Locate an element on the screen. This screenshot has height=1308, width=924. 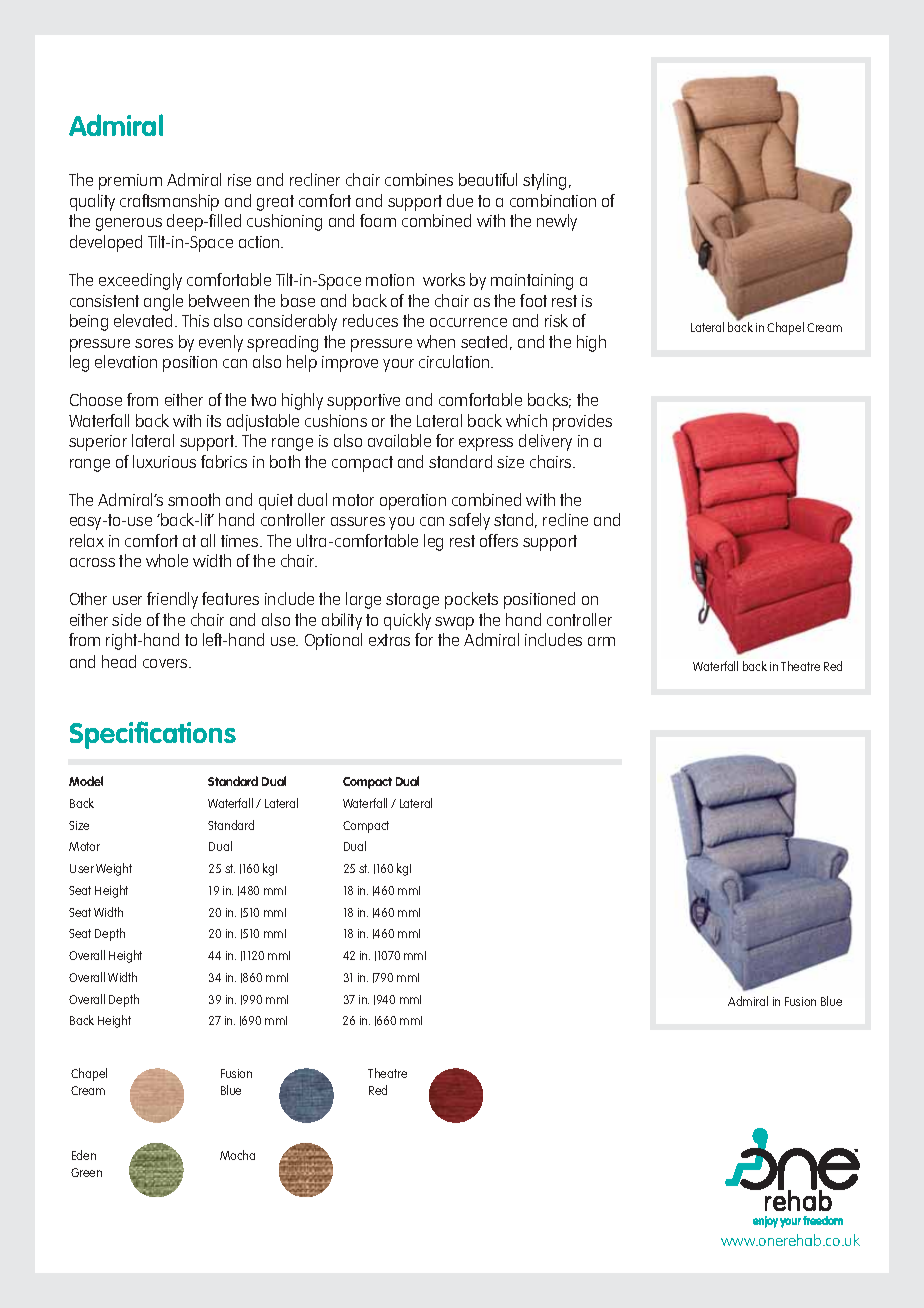
Mocha is located at coordinates (237, 1155).
